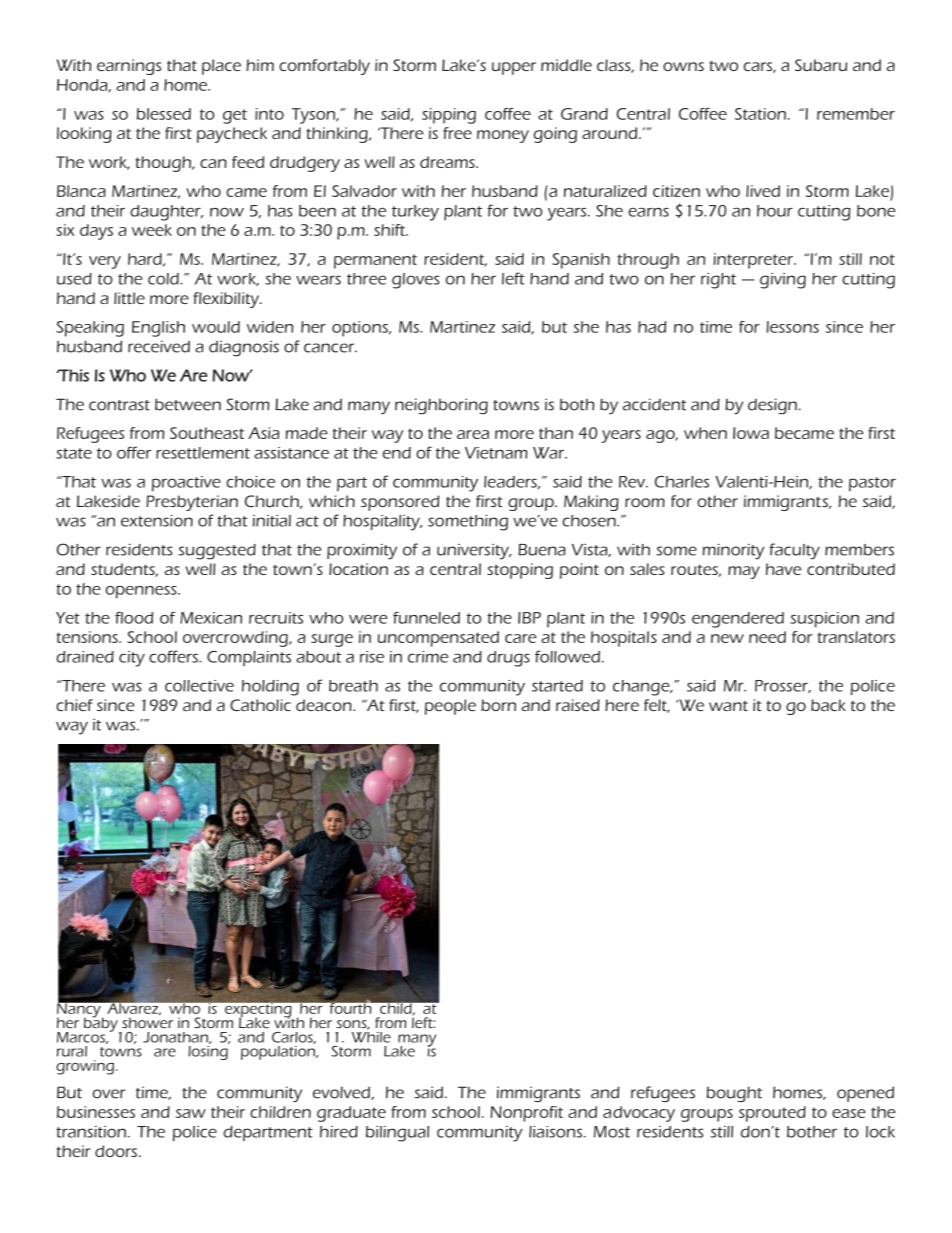 The image size is (952, 1233). What do you see at coordinates (760, 114) in the page?
I see `Station` at bounding box center [760, 114].
